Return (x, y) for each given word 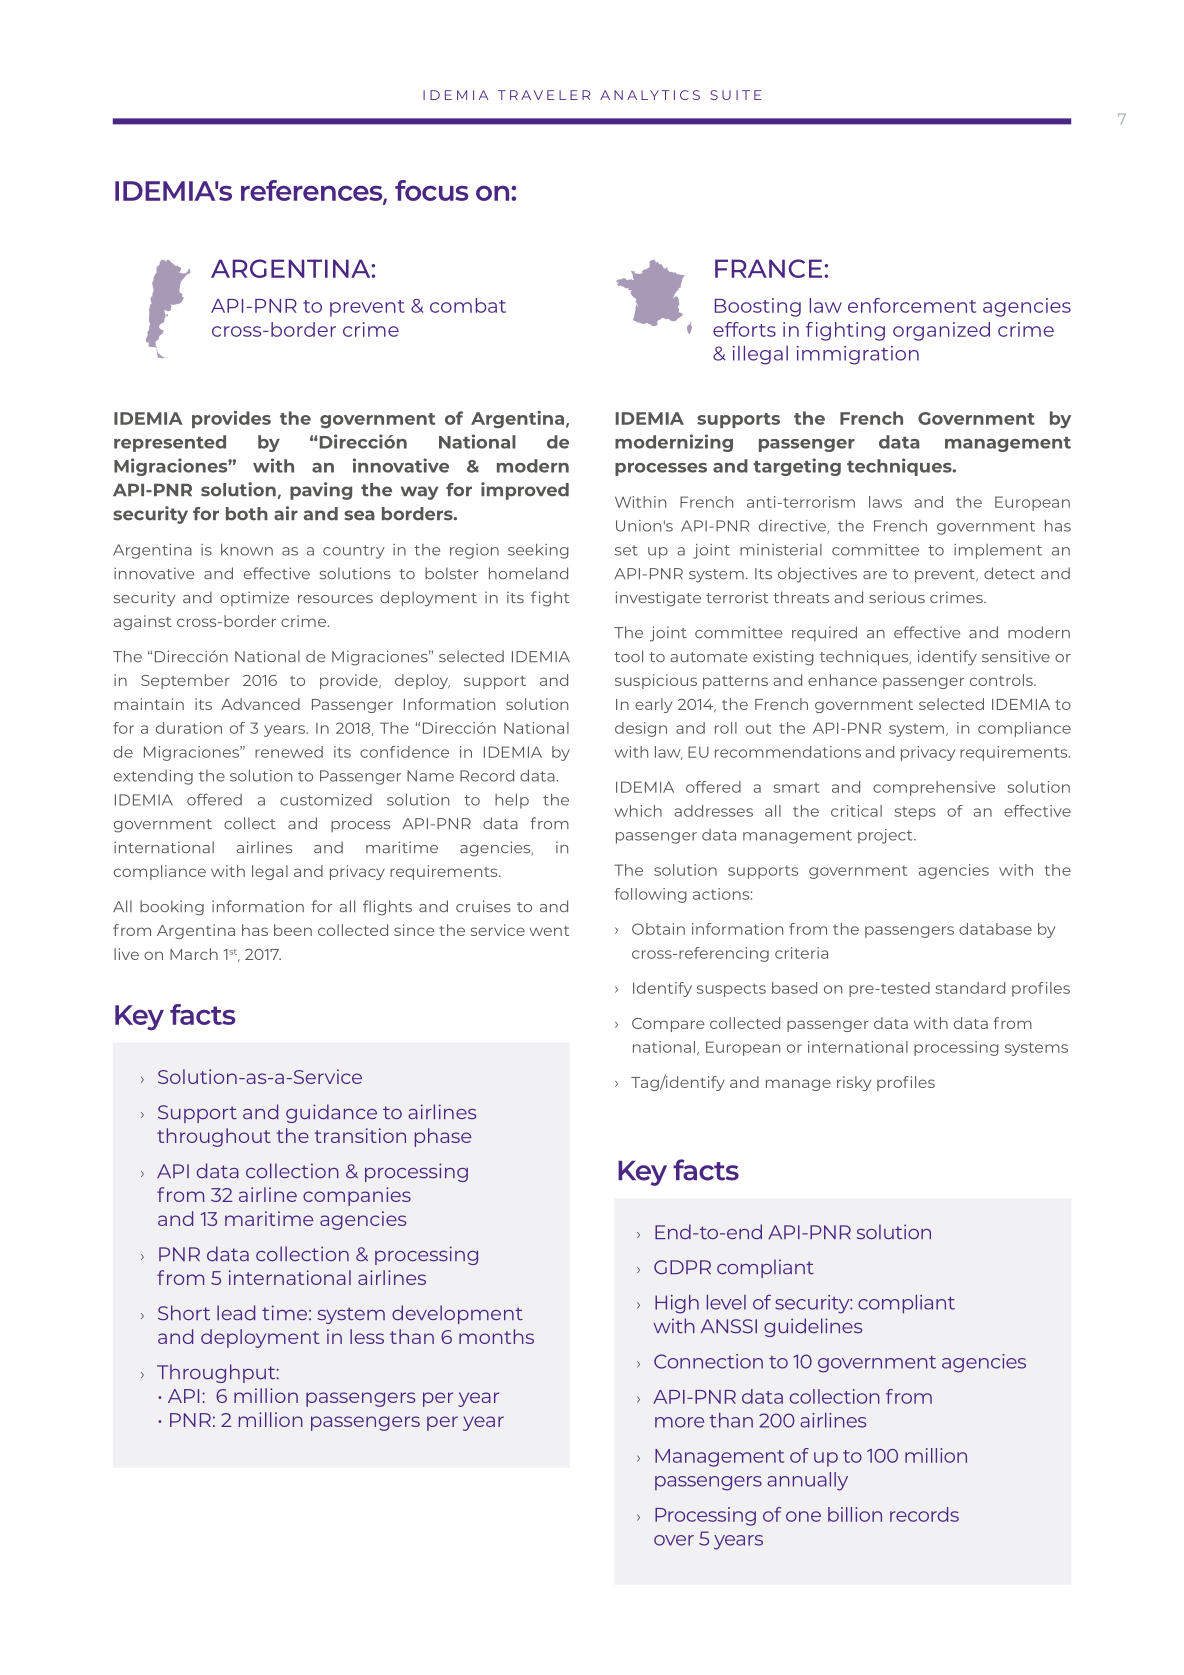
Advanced (260, 704)
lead (236, 1312)
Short (184, 1313)
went (549, 931)
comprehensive (934, 788)
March (194, 954)
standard (970, 988)
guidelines (813, 1327)
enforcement (912, 305)
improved (525, 491)
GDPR (682, 1267)
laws (885, 502)
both (247, 514)
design (641, 729)
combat (468, 305)
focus (432, 190)
